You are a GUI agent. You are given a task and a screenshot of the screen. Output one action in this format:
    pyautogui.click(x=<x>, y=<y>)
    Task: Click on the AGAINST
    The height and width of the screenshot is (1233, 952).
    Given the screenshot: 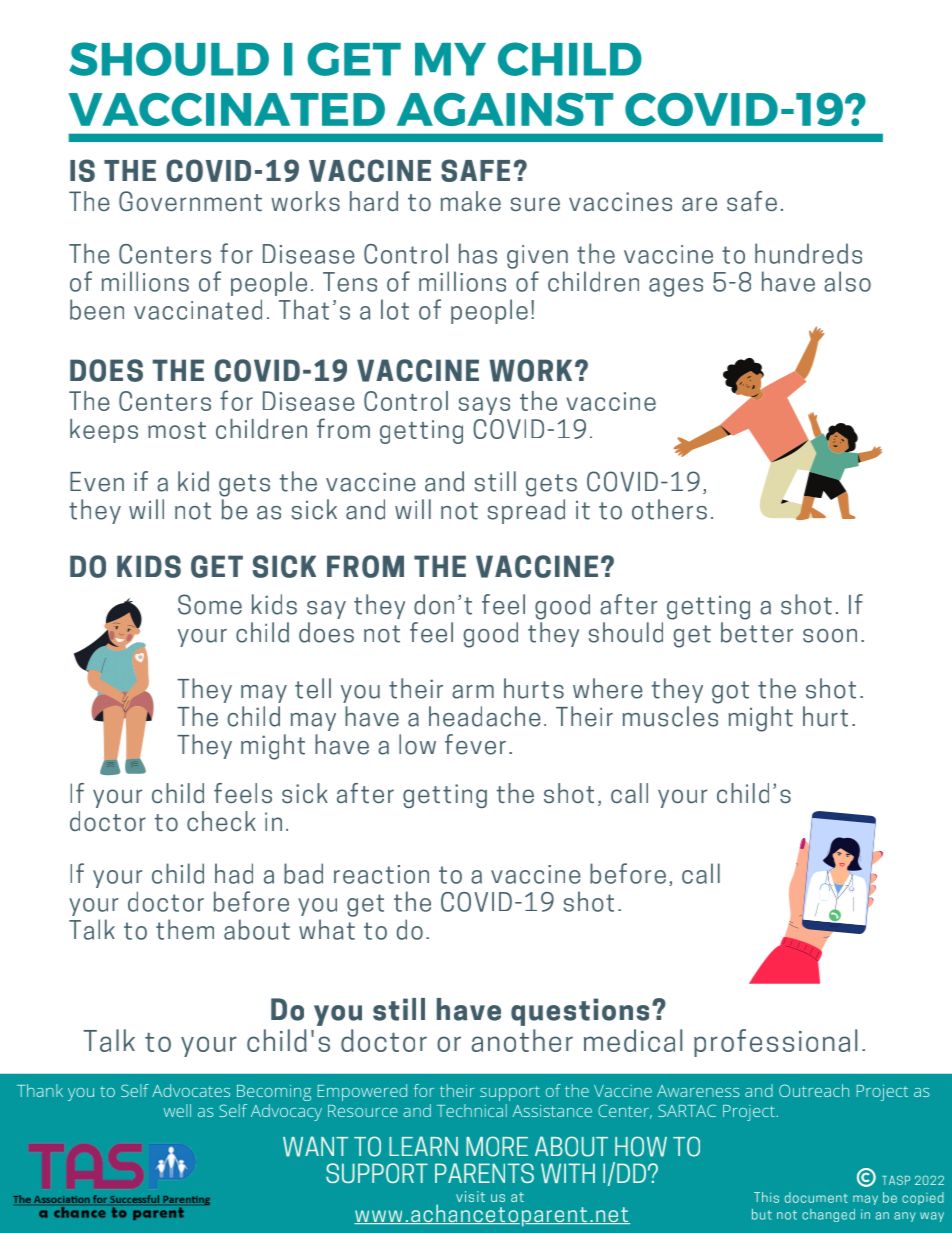 What is the action you would take?
    pyautogui.click(x=505, y=109)
